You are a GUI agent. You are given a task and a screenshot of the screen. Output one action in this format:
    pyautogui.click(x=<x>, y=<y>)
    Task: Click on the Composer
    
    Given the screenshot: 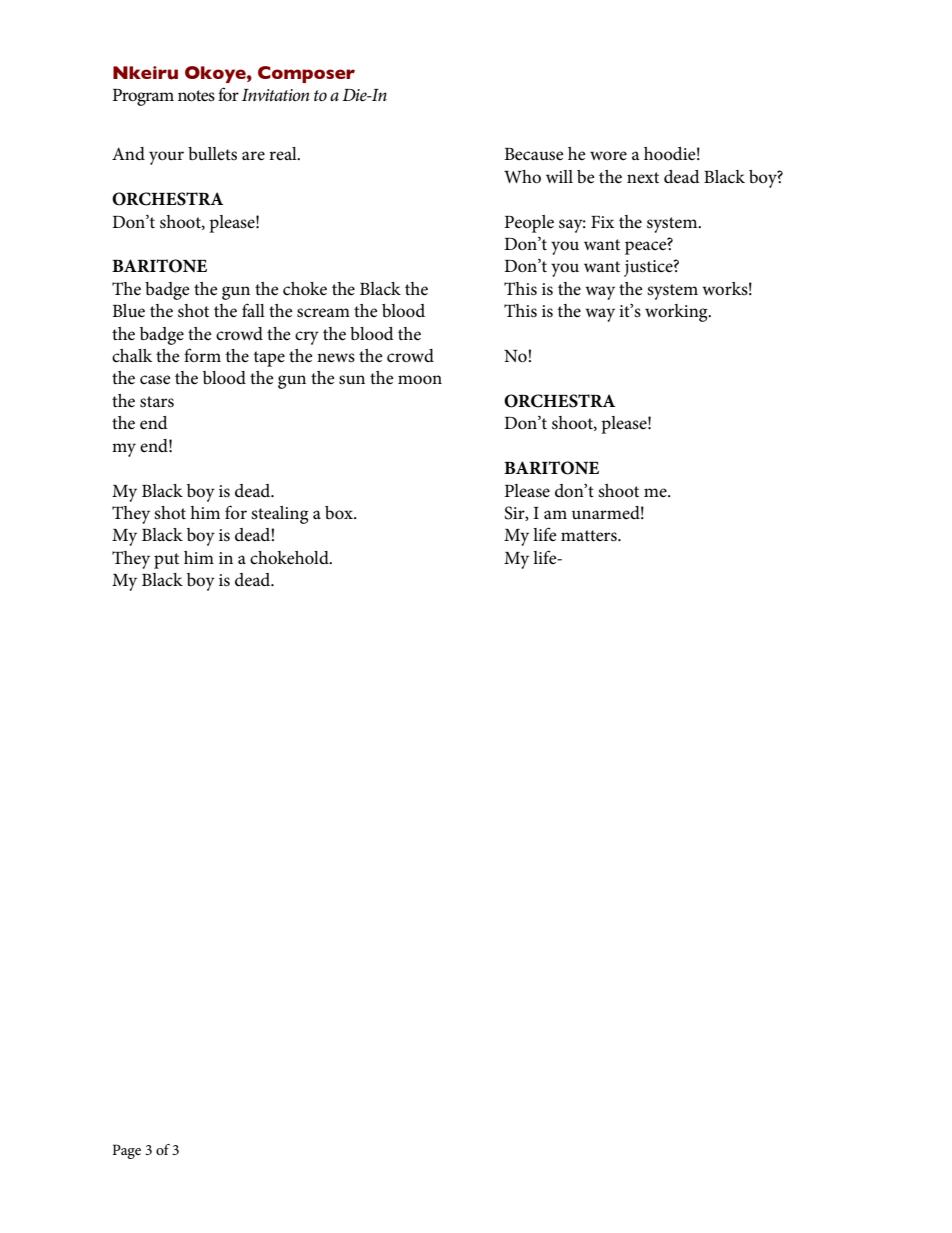 What is the action you would take?
    pyautogui.click(x=306, y=74)
